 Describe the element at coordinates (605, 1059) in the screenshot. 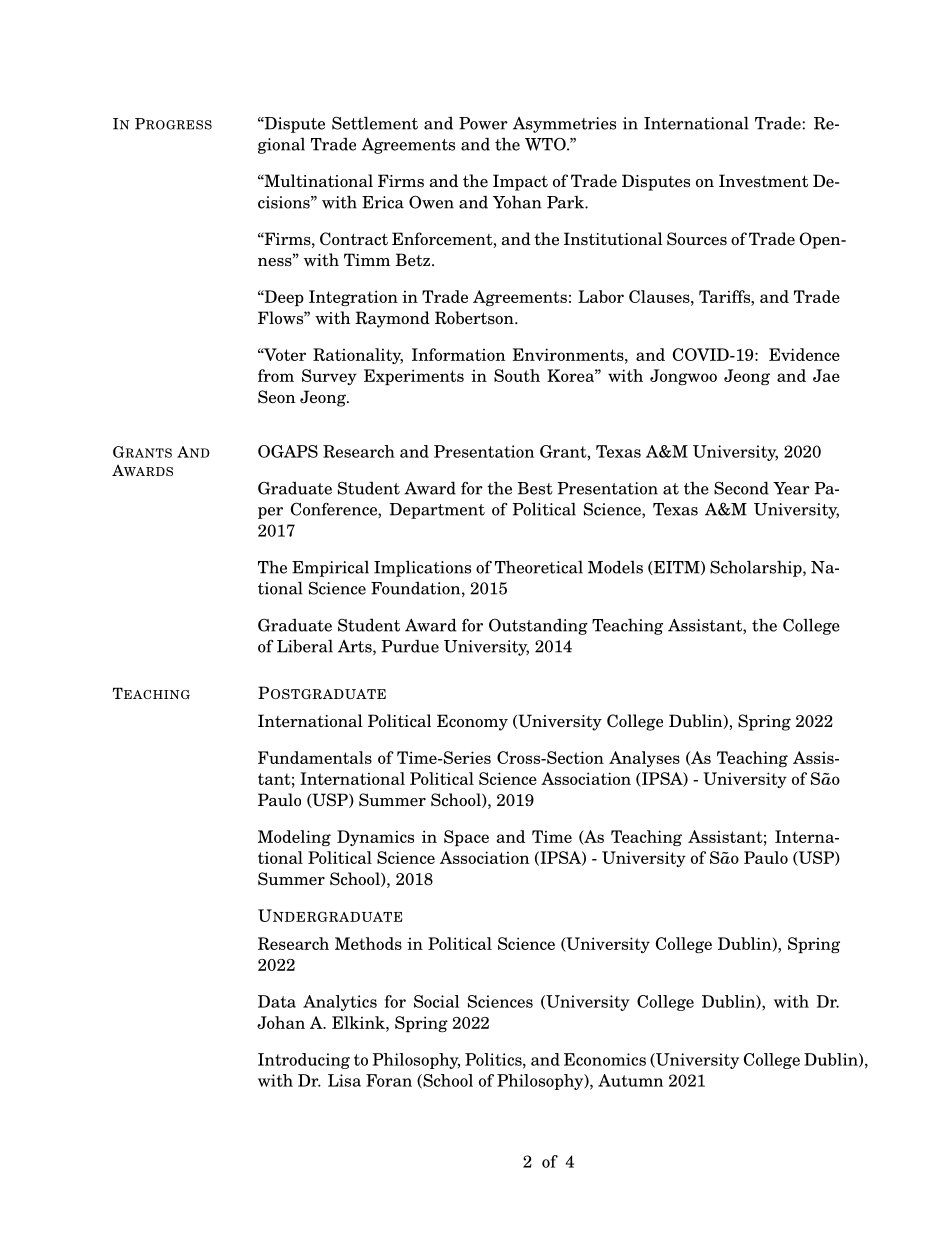

I see `Economics` at that location.
